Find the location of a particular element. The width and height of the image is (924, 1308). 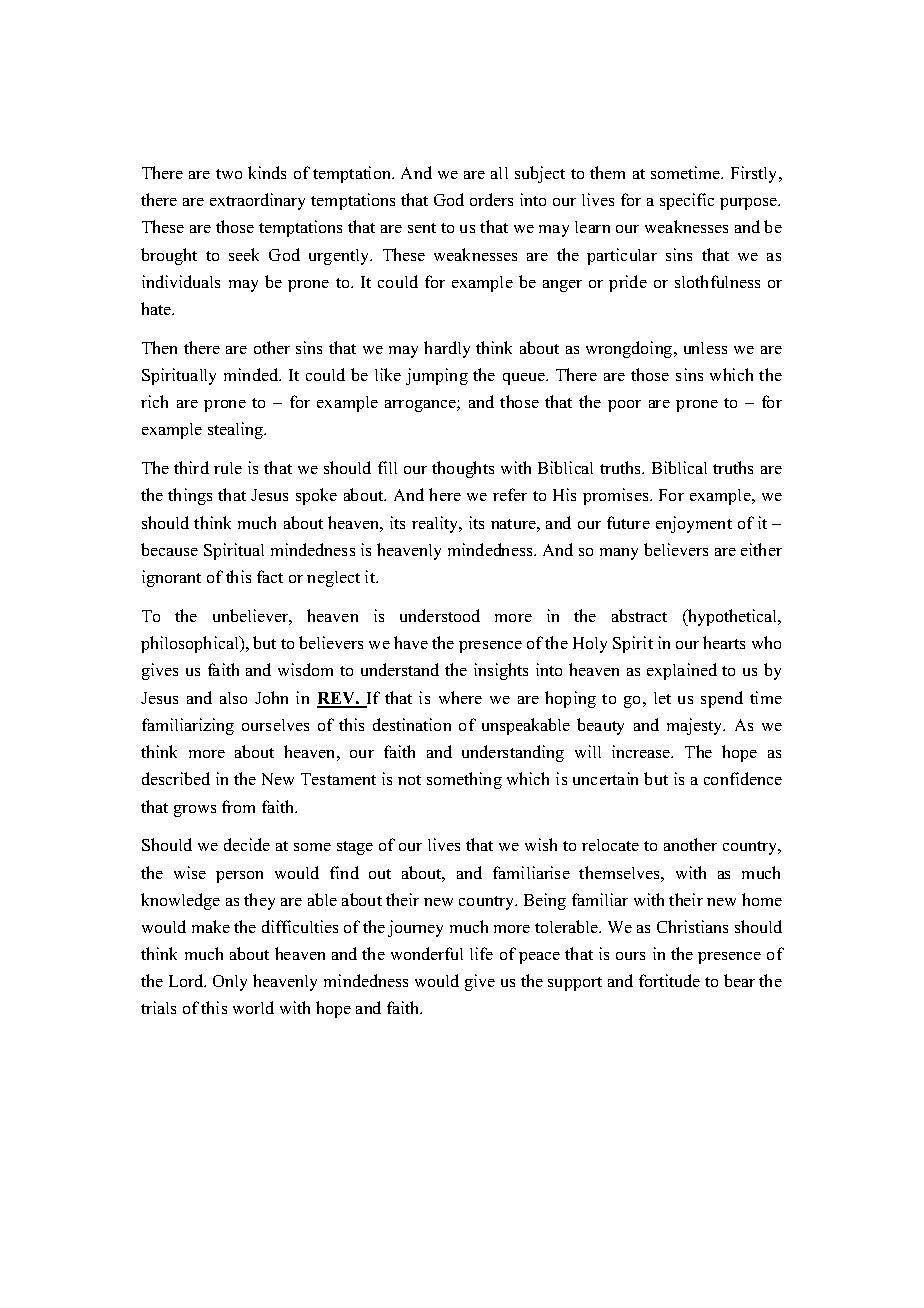

specific is located at coordinates (687, 201).
